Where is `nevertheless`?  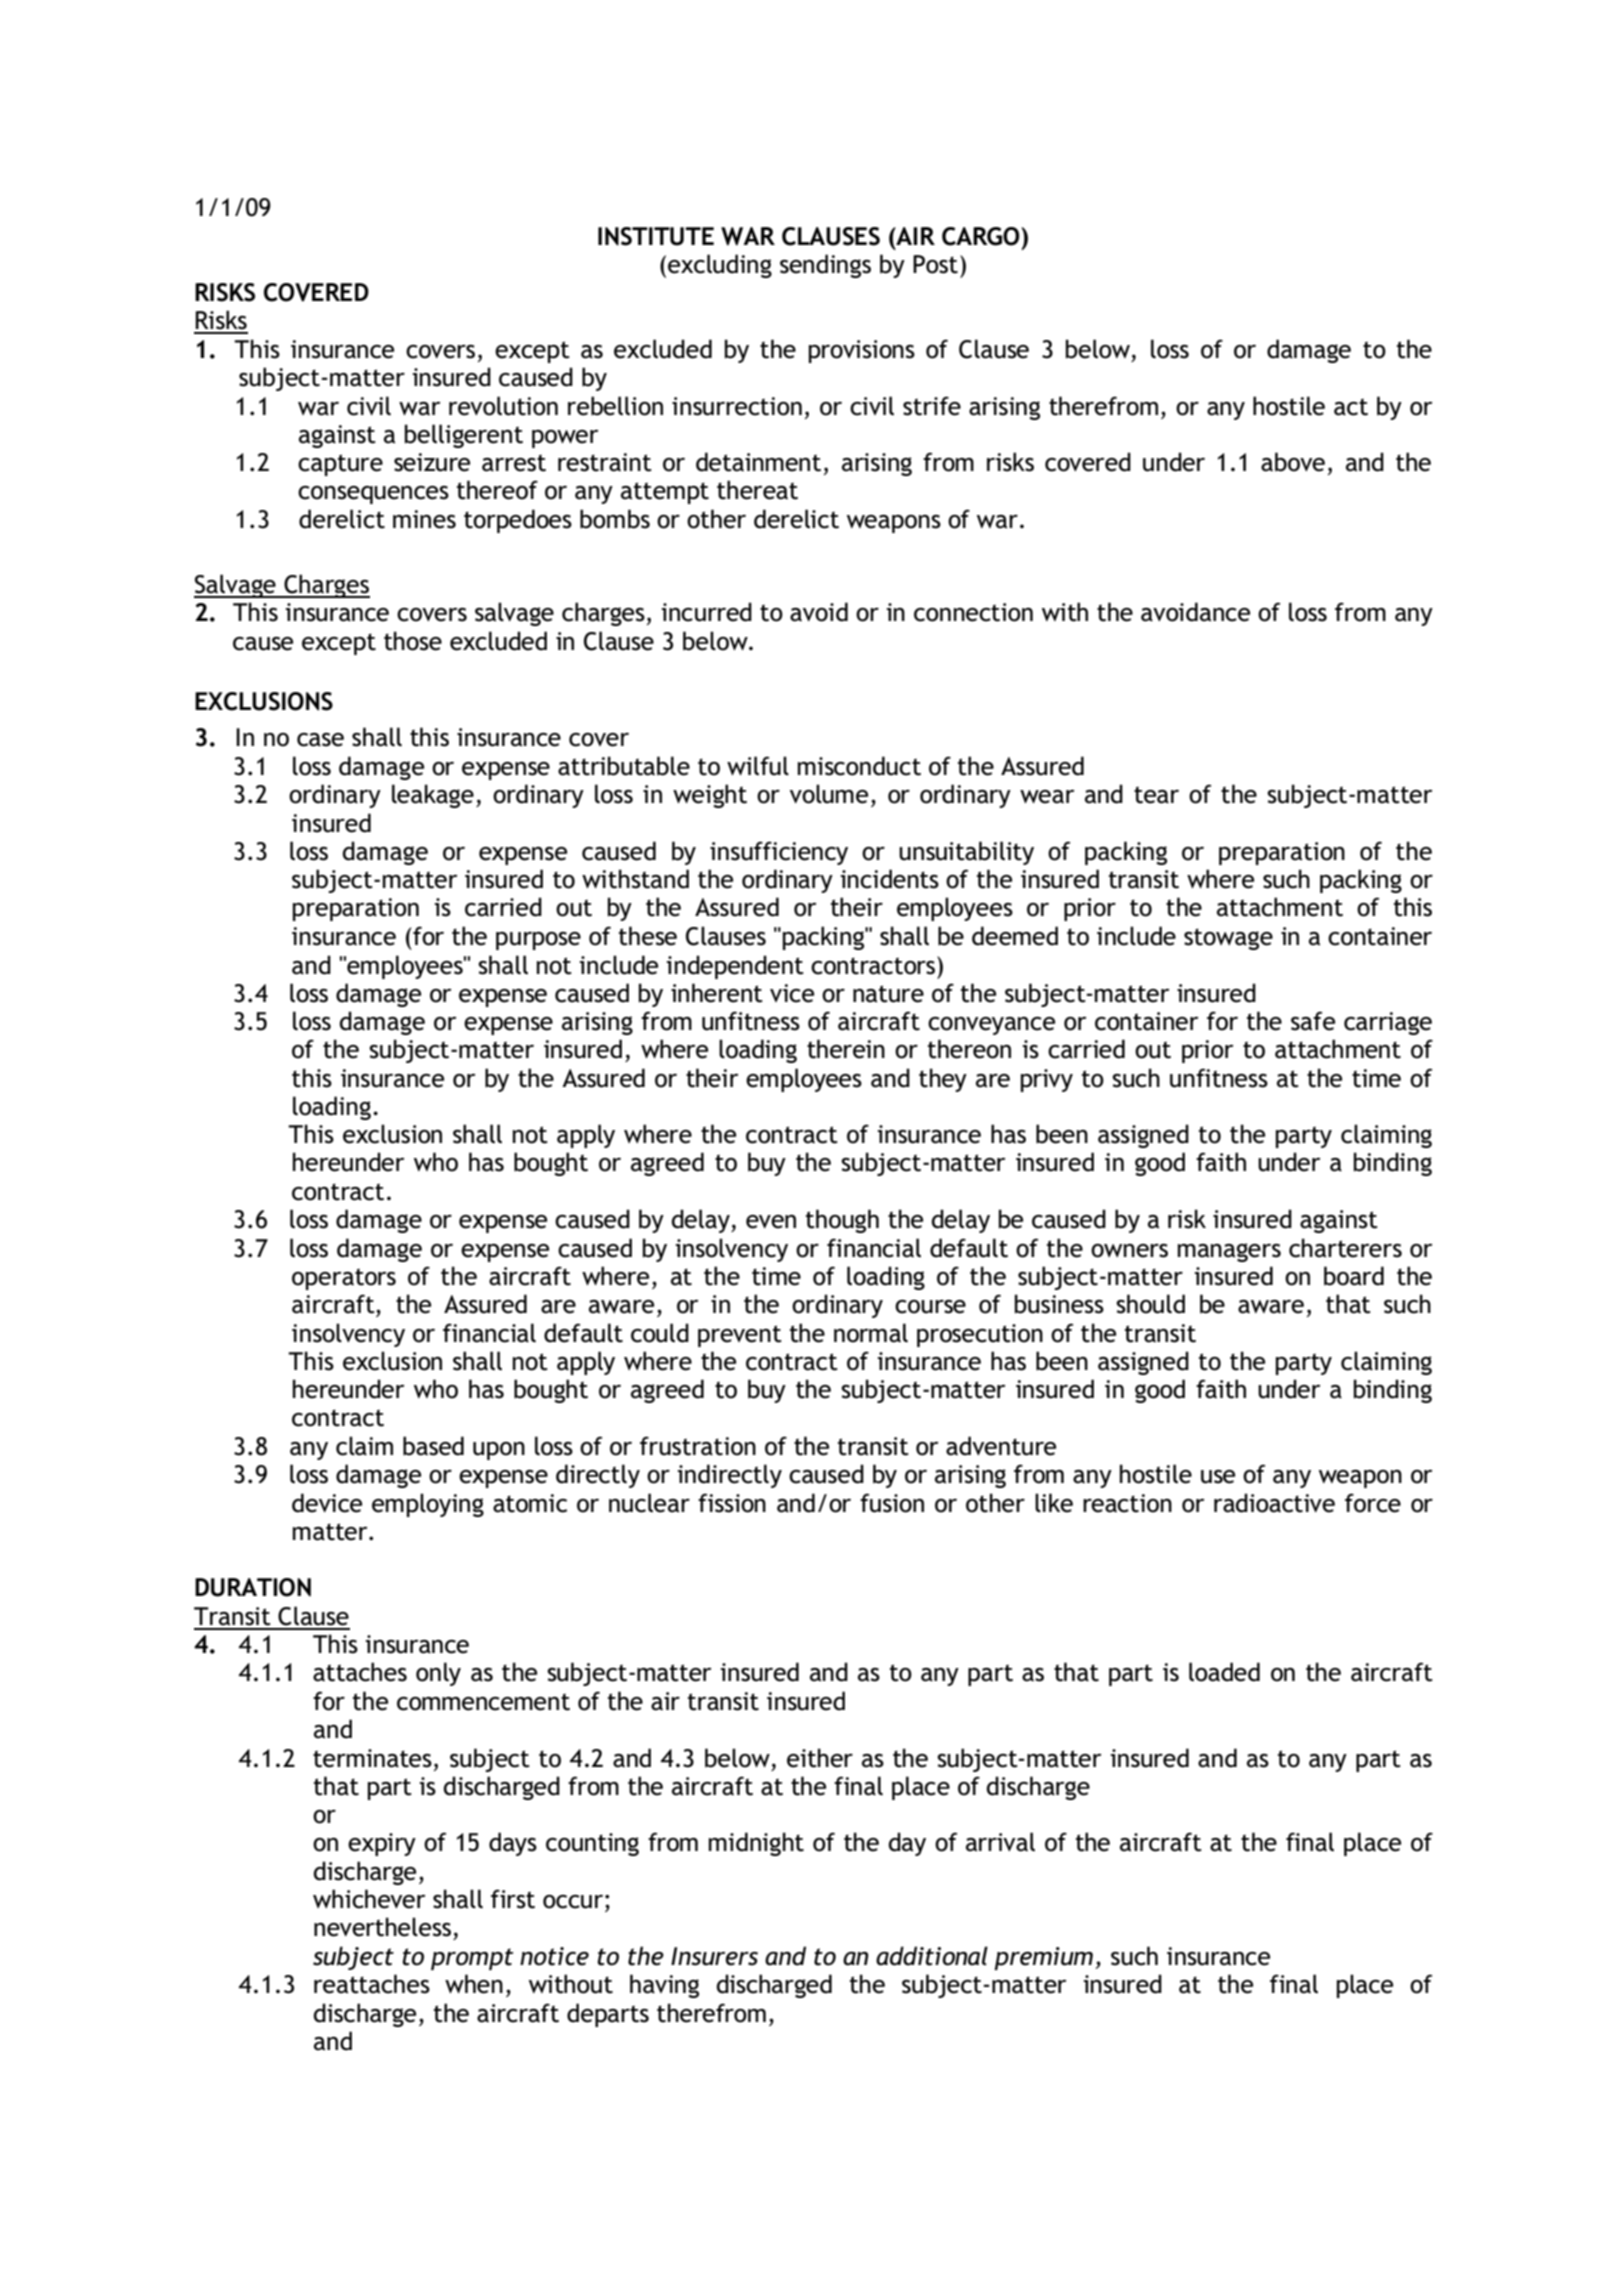
nevertheless is located at coordinates (382, 1927).
